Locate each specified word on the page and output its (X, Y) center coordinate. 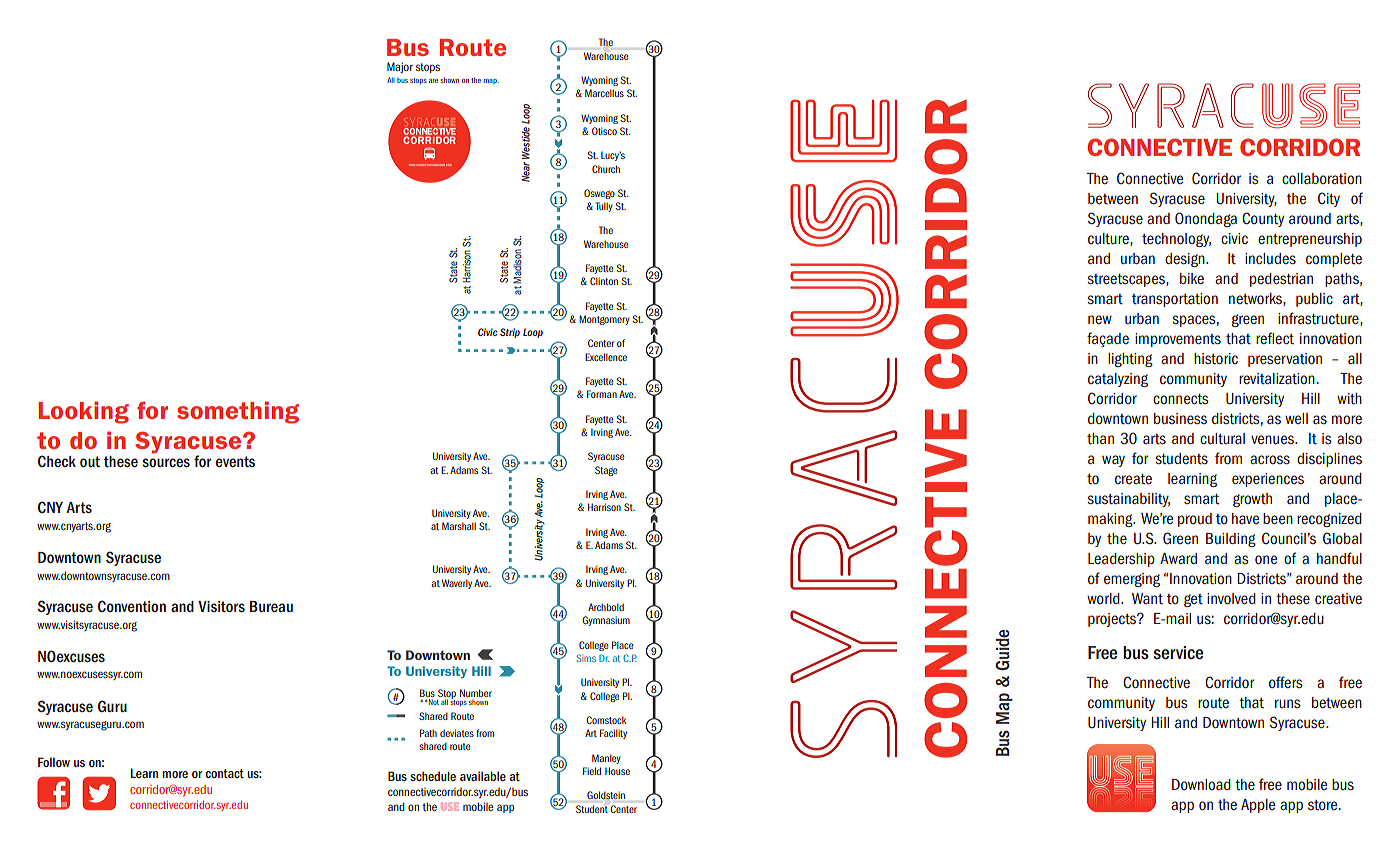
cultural (1222, 439)
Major (400, 67)
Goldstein (606, 795)
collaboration (1322, 179)
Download (1201, 784)
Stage (606, 471)
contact (224, 773)
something (238, 412)
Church (606, 169)
